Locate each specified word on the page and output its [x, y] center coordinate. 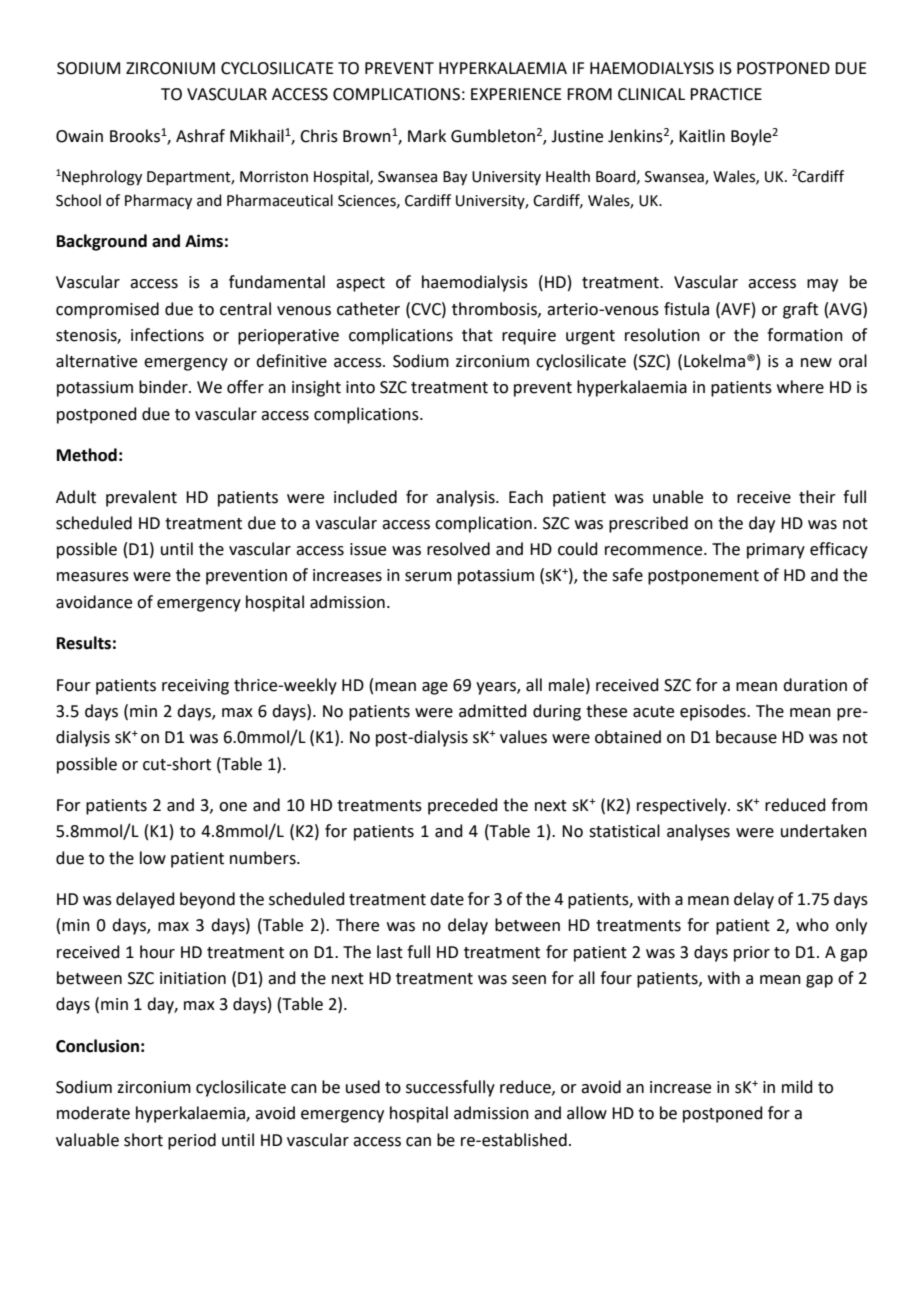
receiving [195, 687]
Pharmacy [158, 202]
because [746, 737]
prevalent [141, 498]
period [192, 1141]
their [817, 497]
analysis [466, 498]
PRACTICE [726, 94]
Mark [427, 136]
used [363, 1087]
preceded [463, 806]
